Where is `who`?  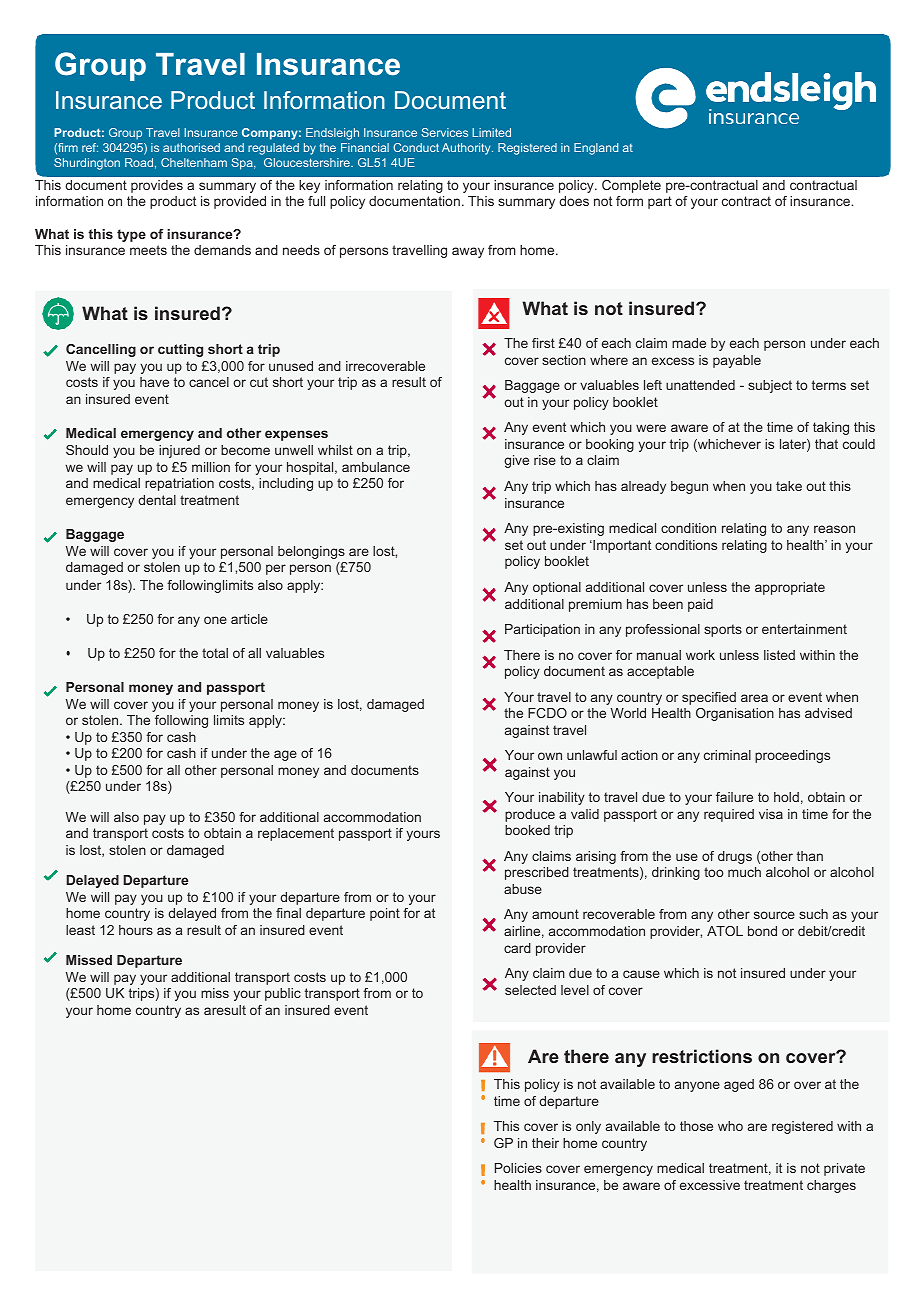 who is located at coordinates (730, 1126).
